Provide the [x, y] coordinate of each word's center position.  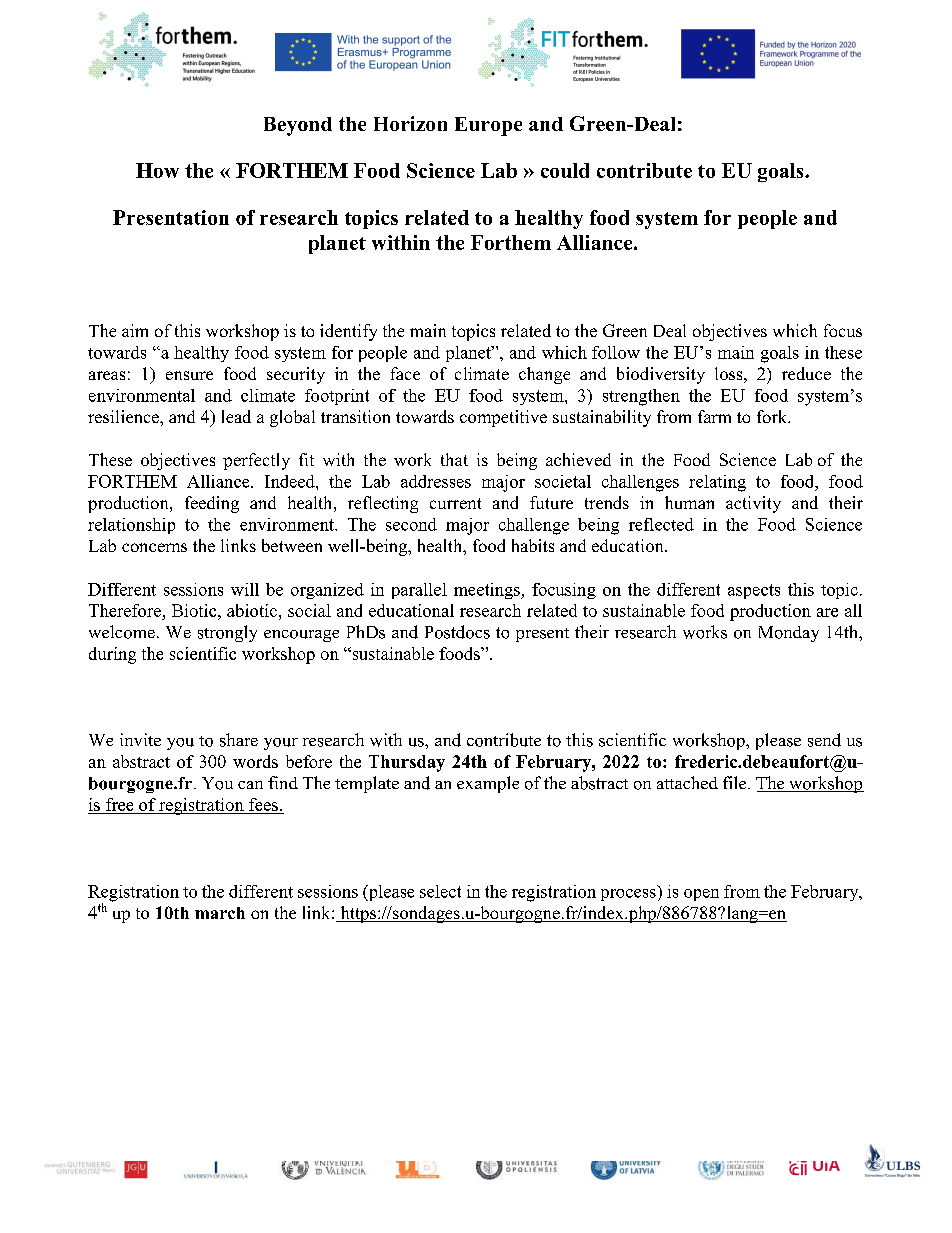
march [220, 913]
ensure [189, 375]
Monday [789, 634]
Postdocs [457, 632]
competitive [503, 418]
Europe [488, 126]
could [565, 170]
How [157, 170]
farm [714, 416]
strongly [227, 633]
